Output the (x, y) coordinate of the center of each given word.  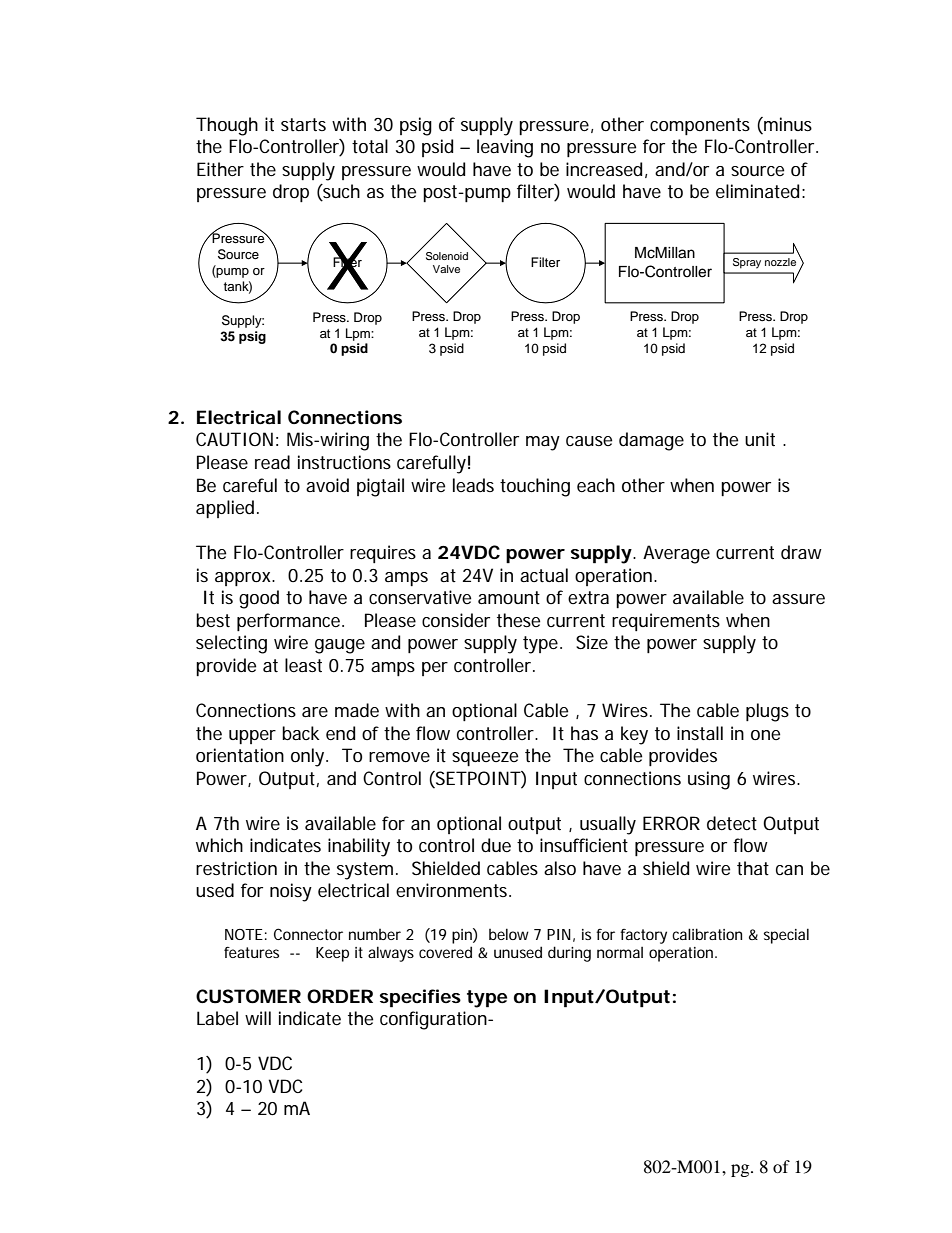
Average (676, 554)
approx (244, 579)
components (700, 126)
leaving (505, 148)
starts (303, 125)
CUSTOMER (248, 996)
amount (509, 597)
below (509, 934)
